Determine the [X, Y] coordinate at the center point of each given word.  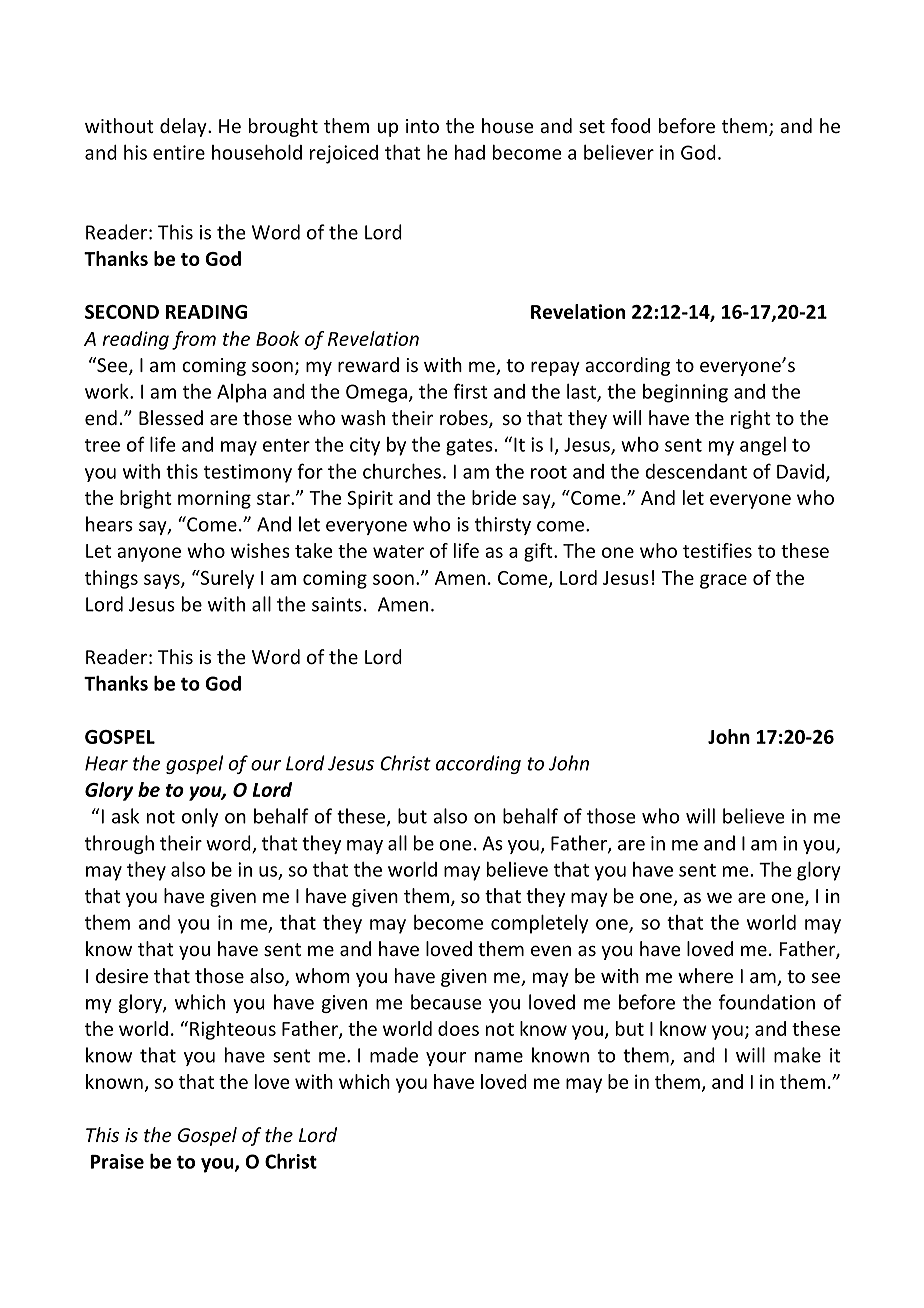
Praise [117, 1161]
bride [494, 497]
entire [179, 152]
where [705, 975]
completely [539, 924]
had [470, 152]
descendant [696, 471]
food [630, 125]
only [200, 817]
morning [214, 499]
